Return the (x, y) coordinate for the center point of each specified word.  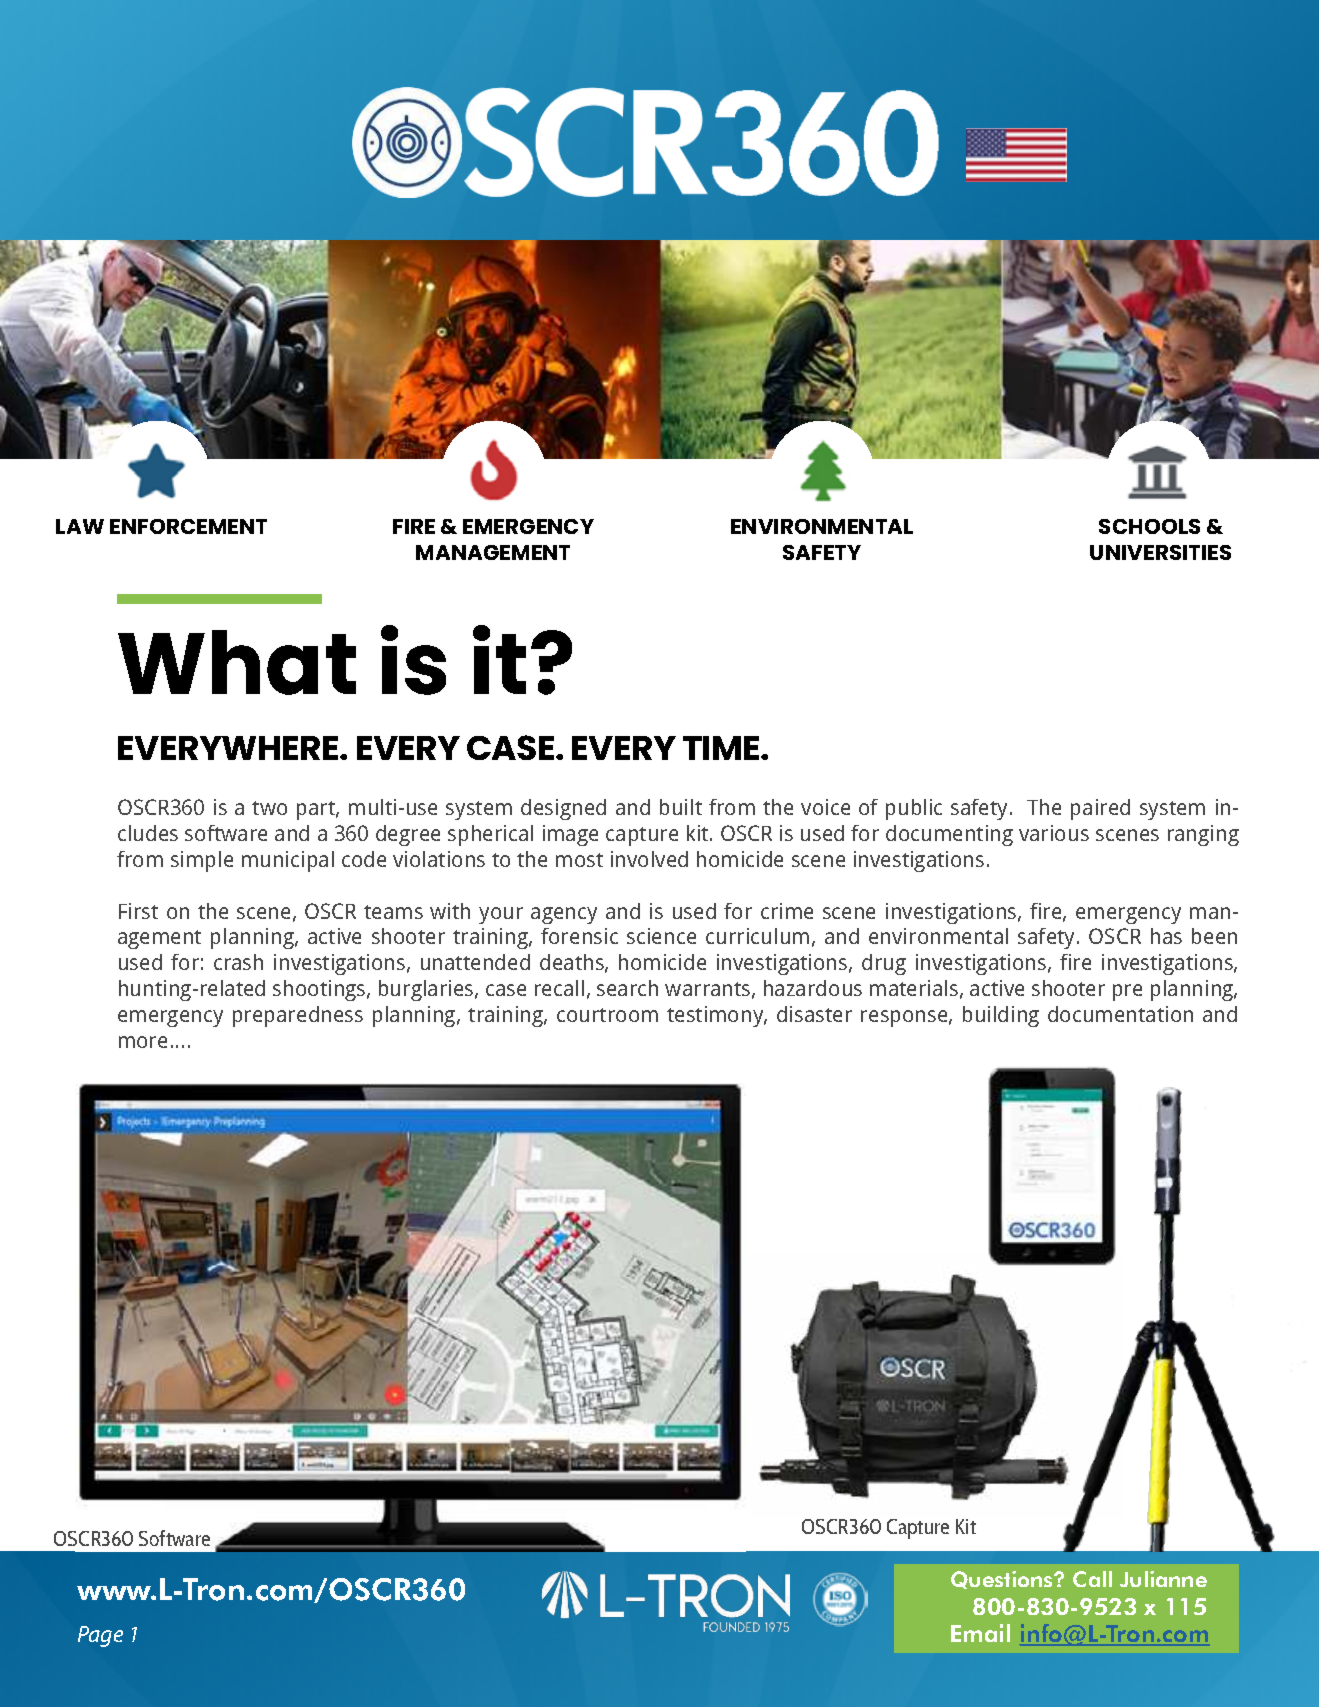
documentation (1120, 1014)
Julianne (1163, 1579)
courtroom (607, 1015)
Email (980, 1633)
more (143, 1042)
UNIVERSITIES (1160, 552)
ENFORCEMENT (188, 526)
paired (1100, 809)
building (1001, 1016)
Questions (1003, 1580)
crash (238, 962)
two (269, 808)
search (627, 988)
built (681, 807)
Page (100, 1636)
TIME (722, 748)
